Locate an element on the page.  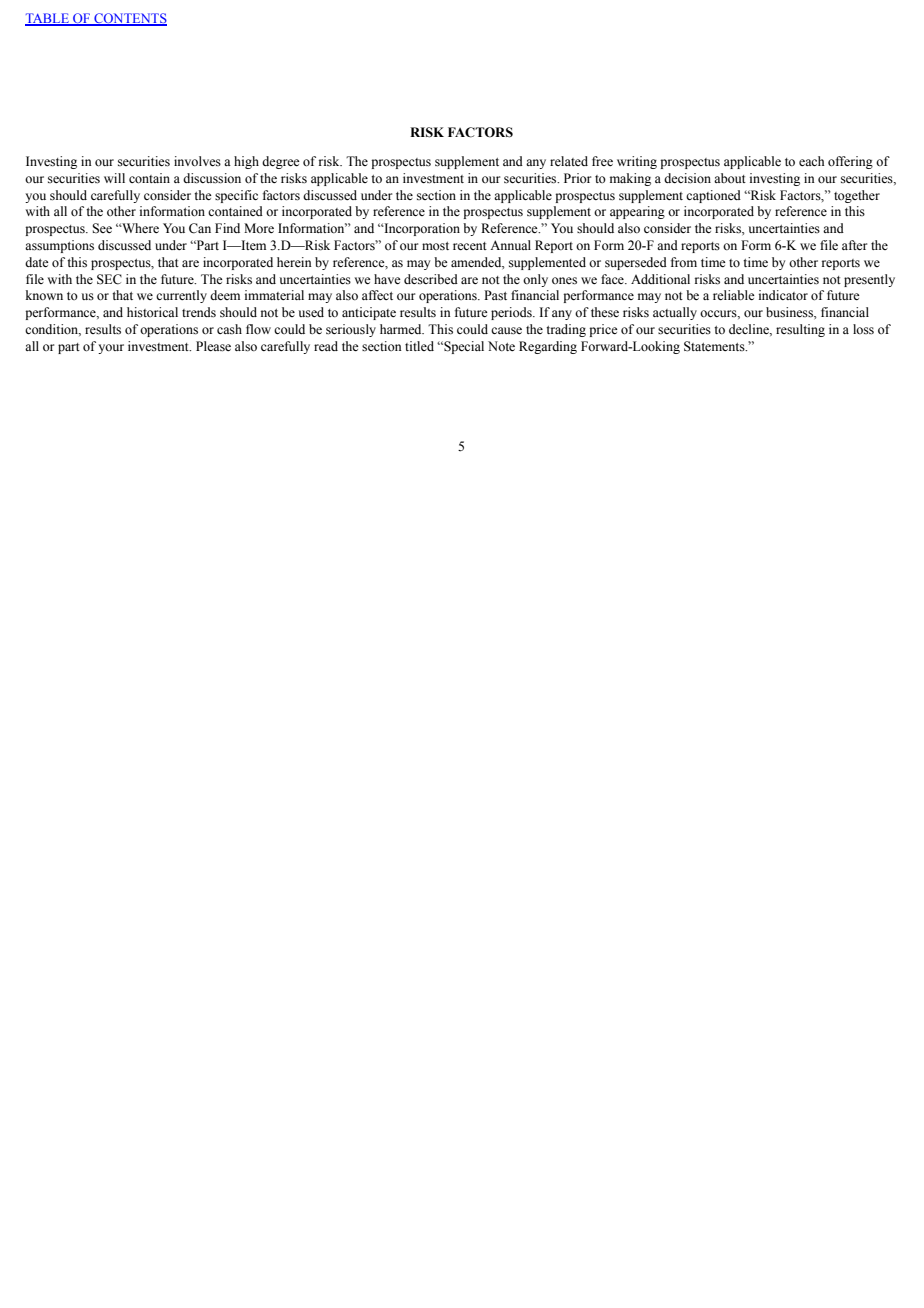
CONTENTS is located at coordinates (129, 19).
